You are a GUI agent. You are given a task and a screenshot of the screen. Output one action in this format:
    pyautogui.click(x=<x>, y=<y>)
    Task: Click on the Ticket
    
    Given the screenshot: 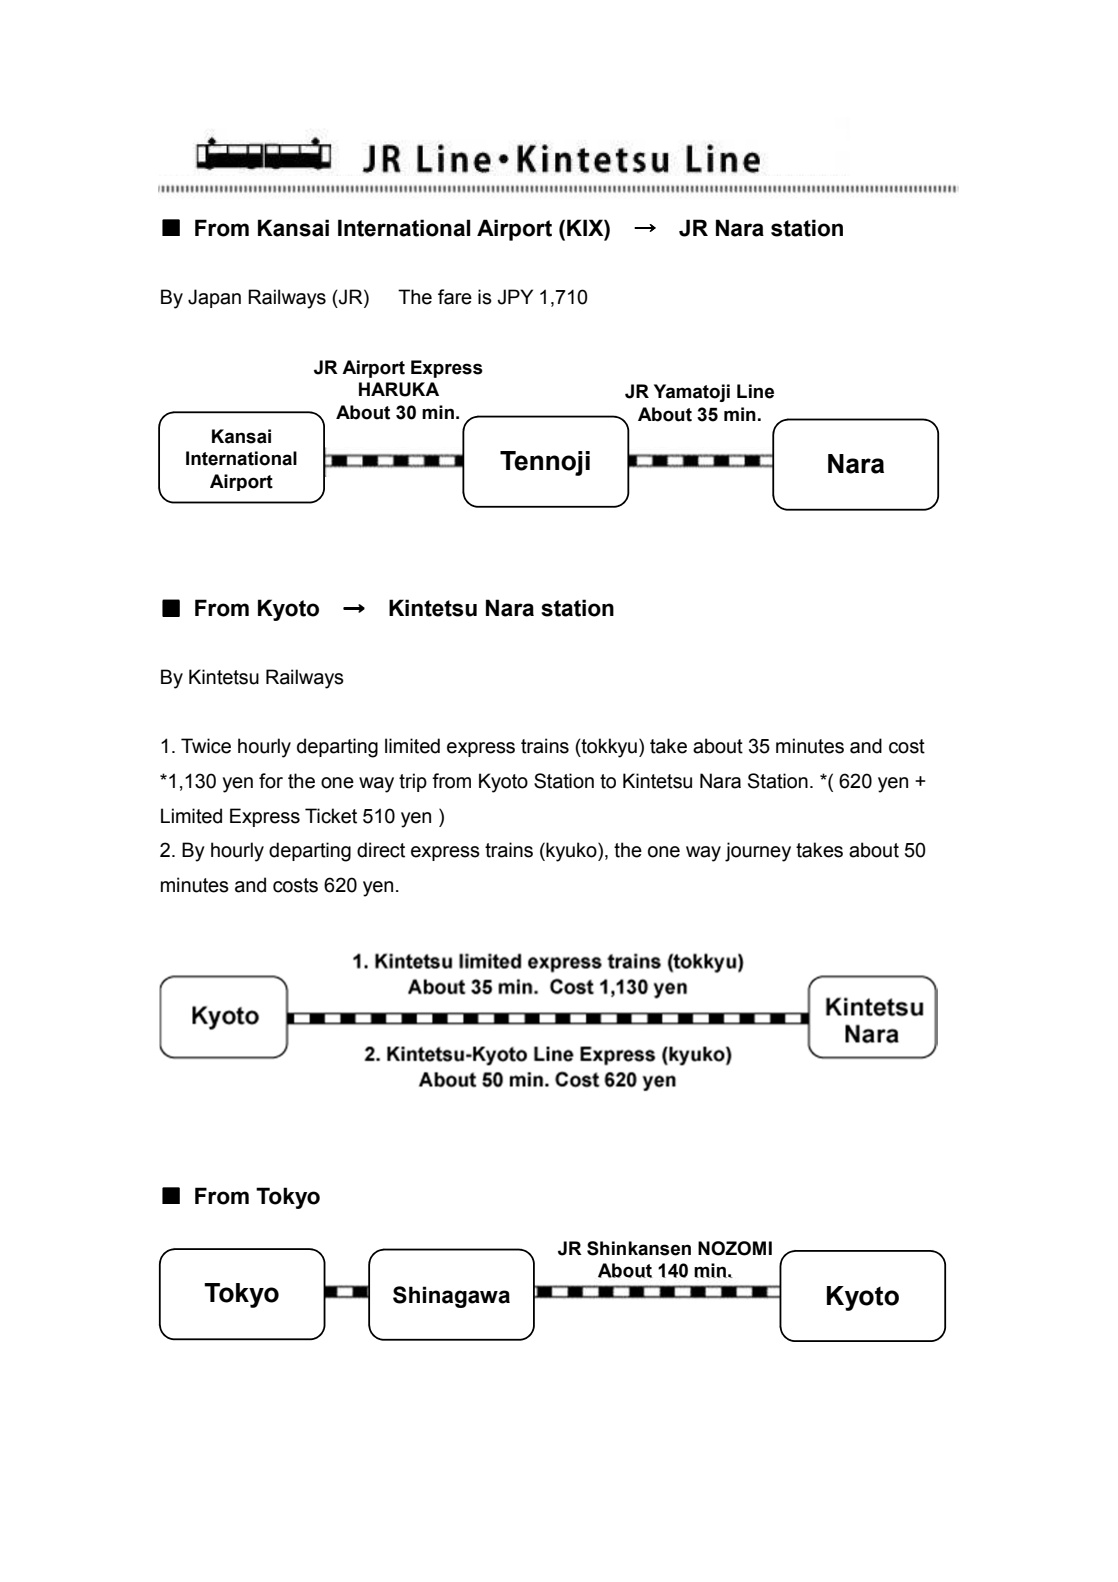 What is the action you would take?
    pyautogui.click(x=331, y=816)
